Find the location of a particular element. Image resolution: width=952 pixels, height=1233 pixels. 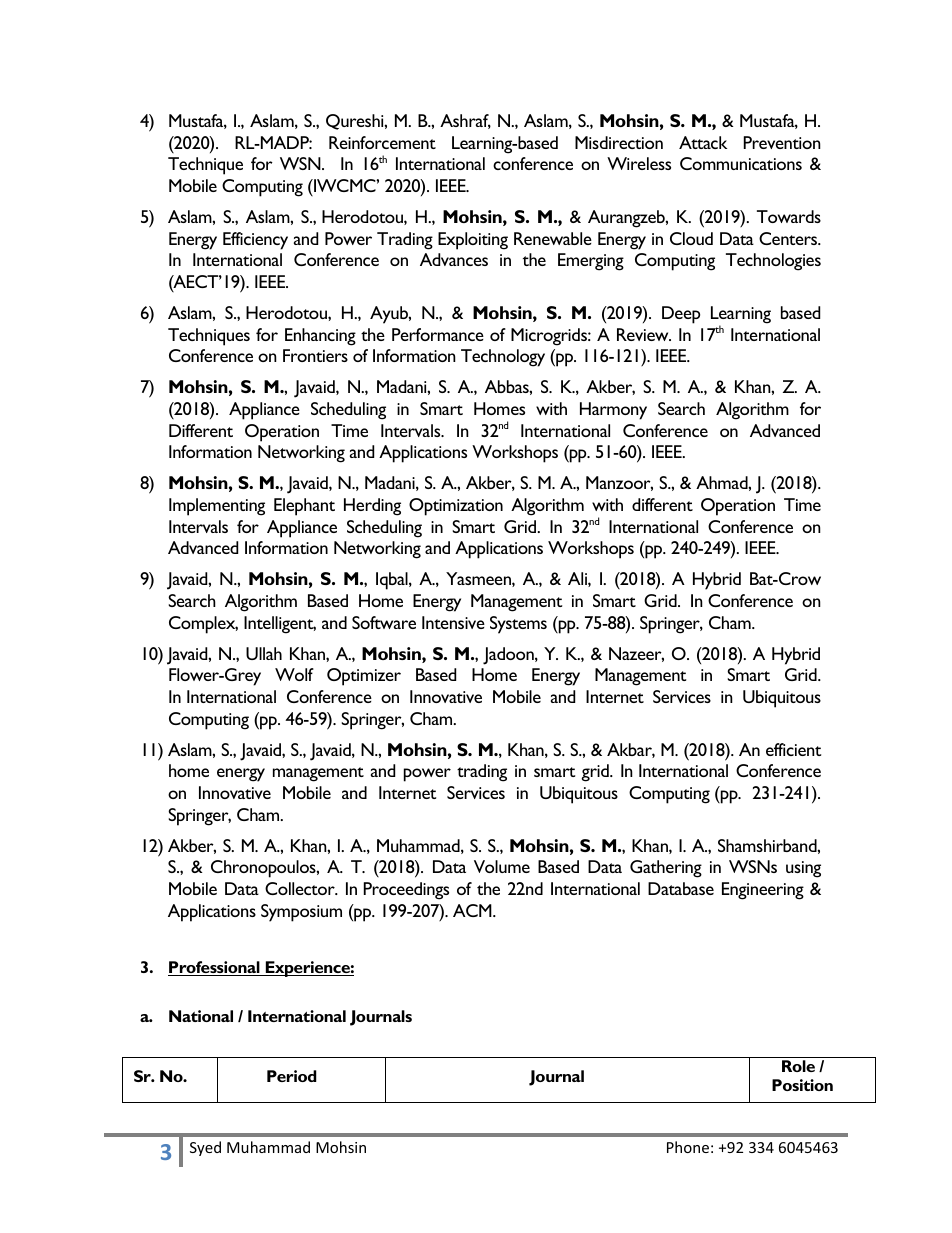

Harmony is located at coordinates (613, 411).
